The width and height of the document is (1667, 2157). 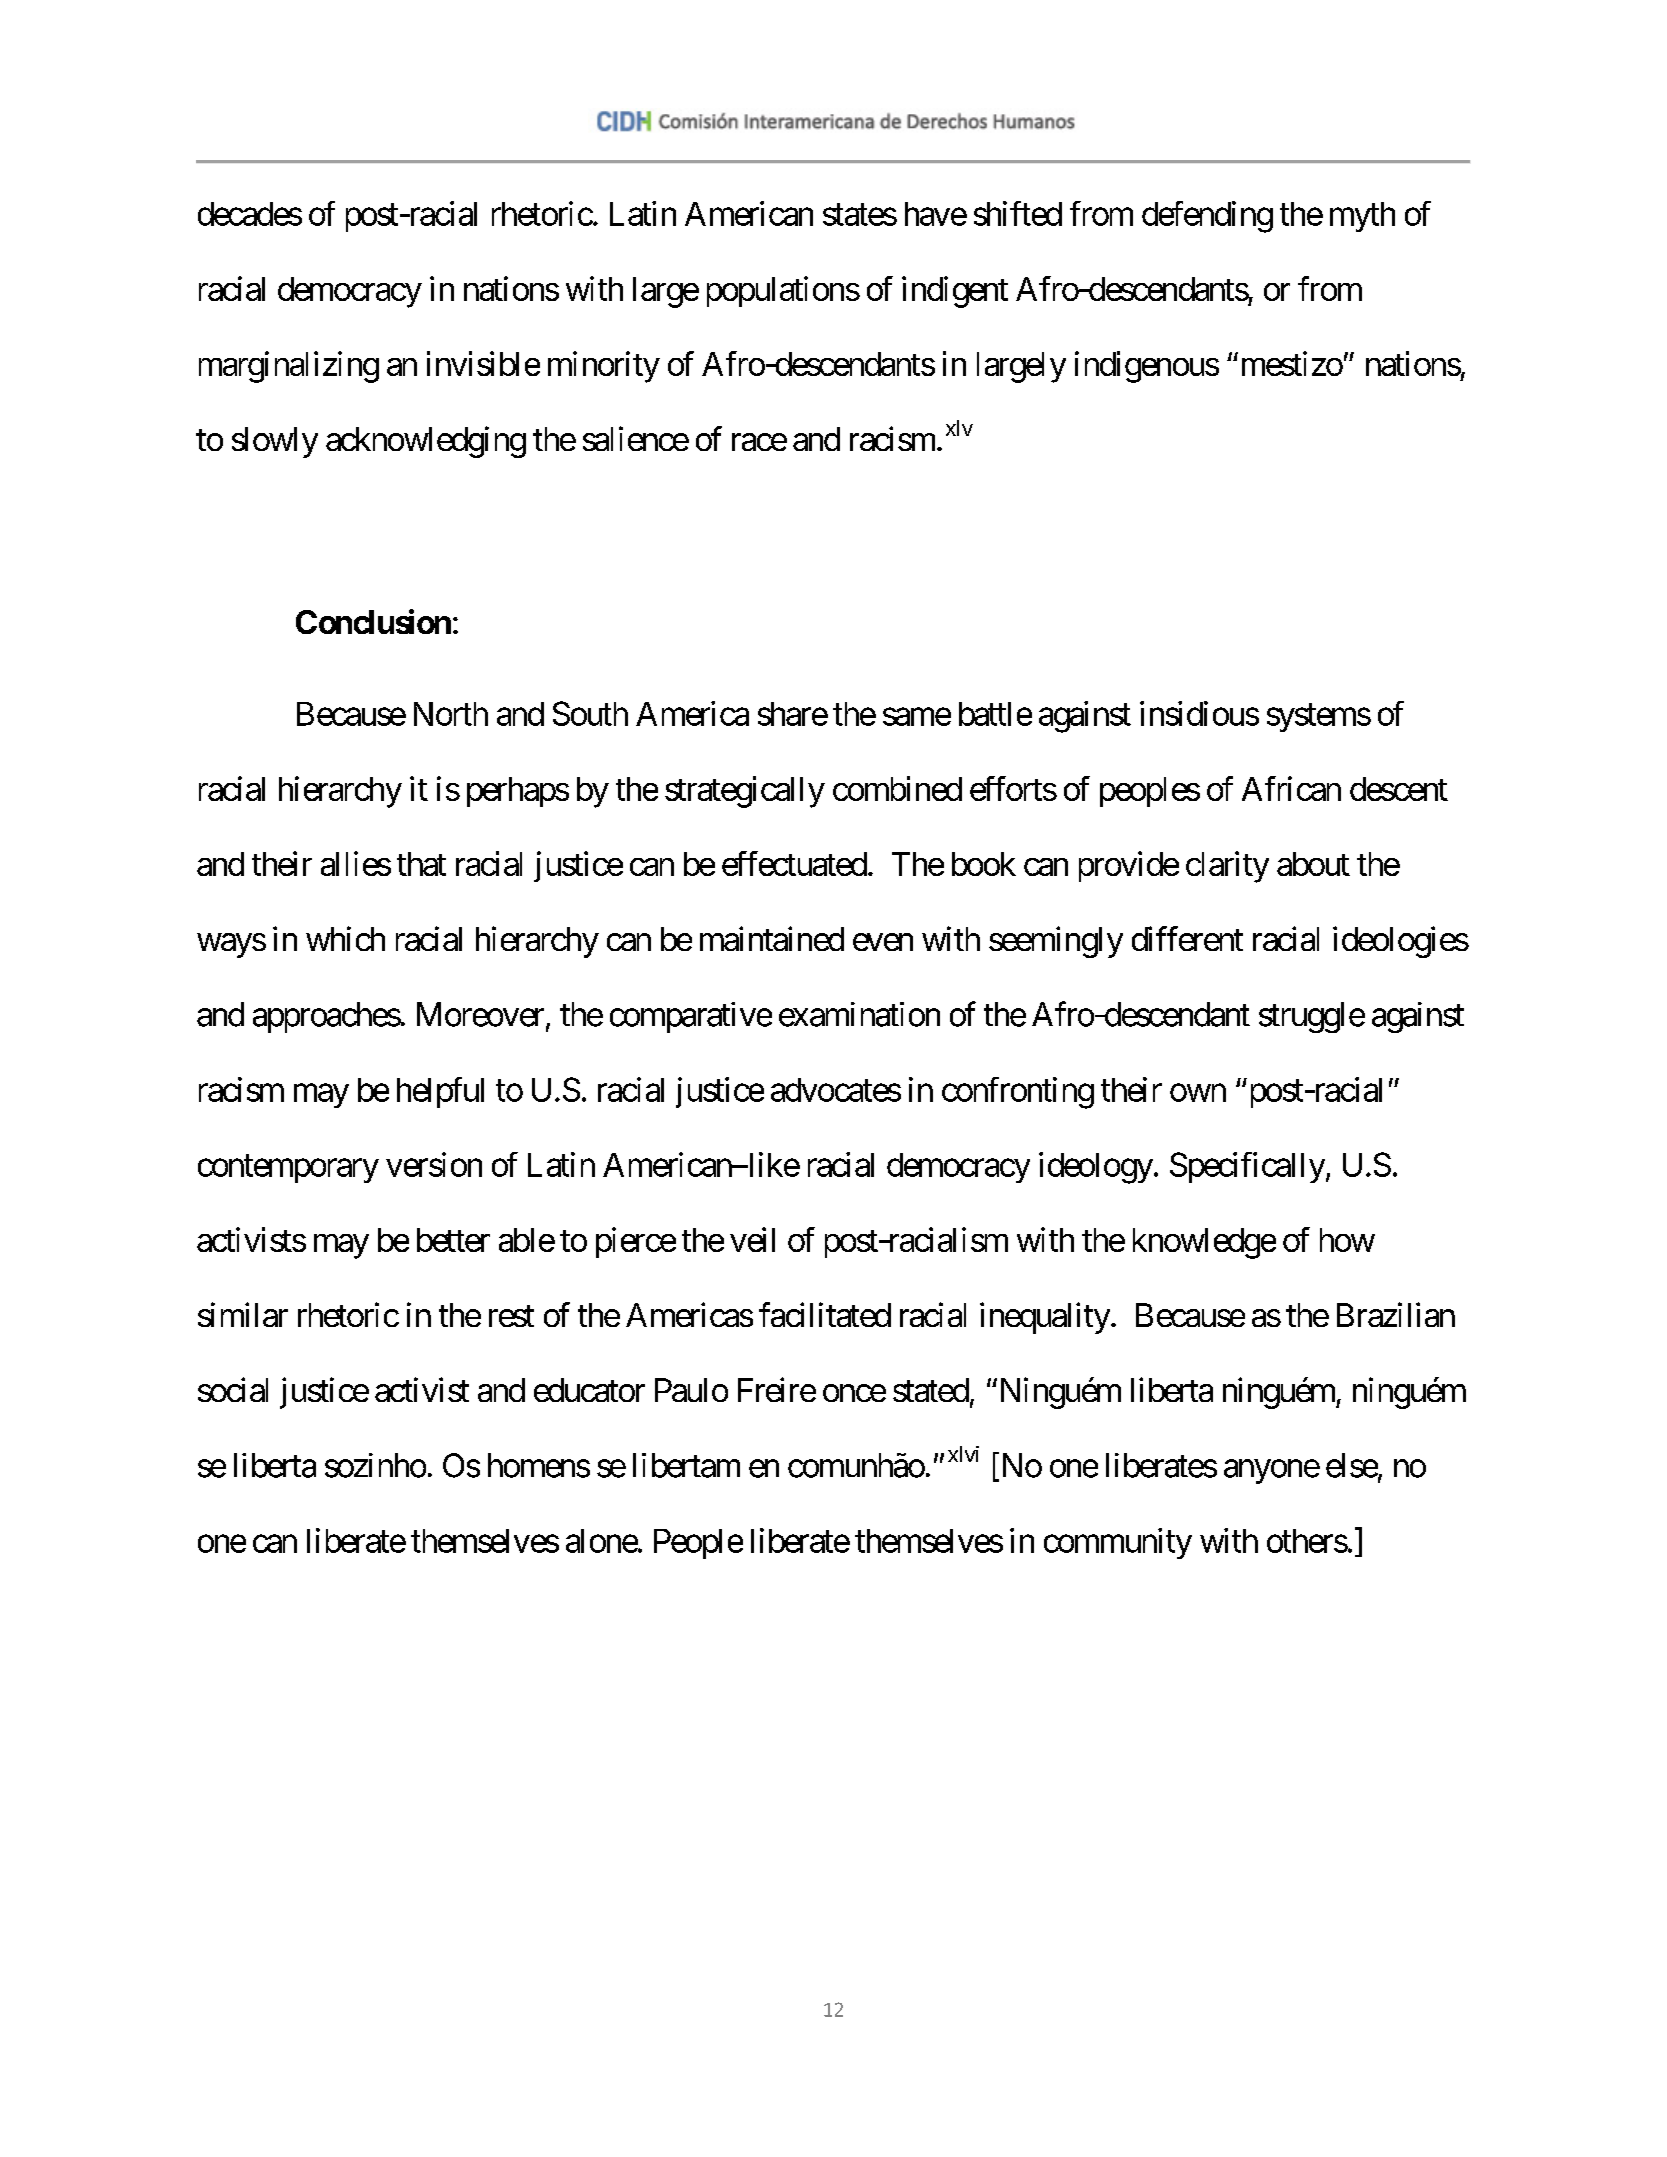 I want to click on helpful, so click(x=440, y=1092).
